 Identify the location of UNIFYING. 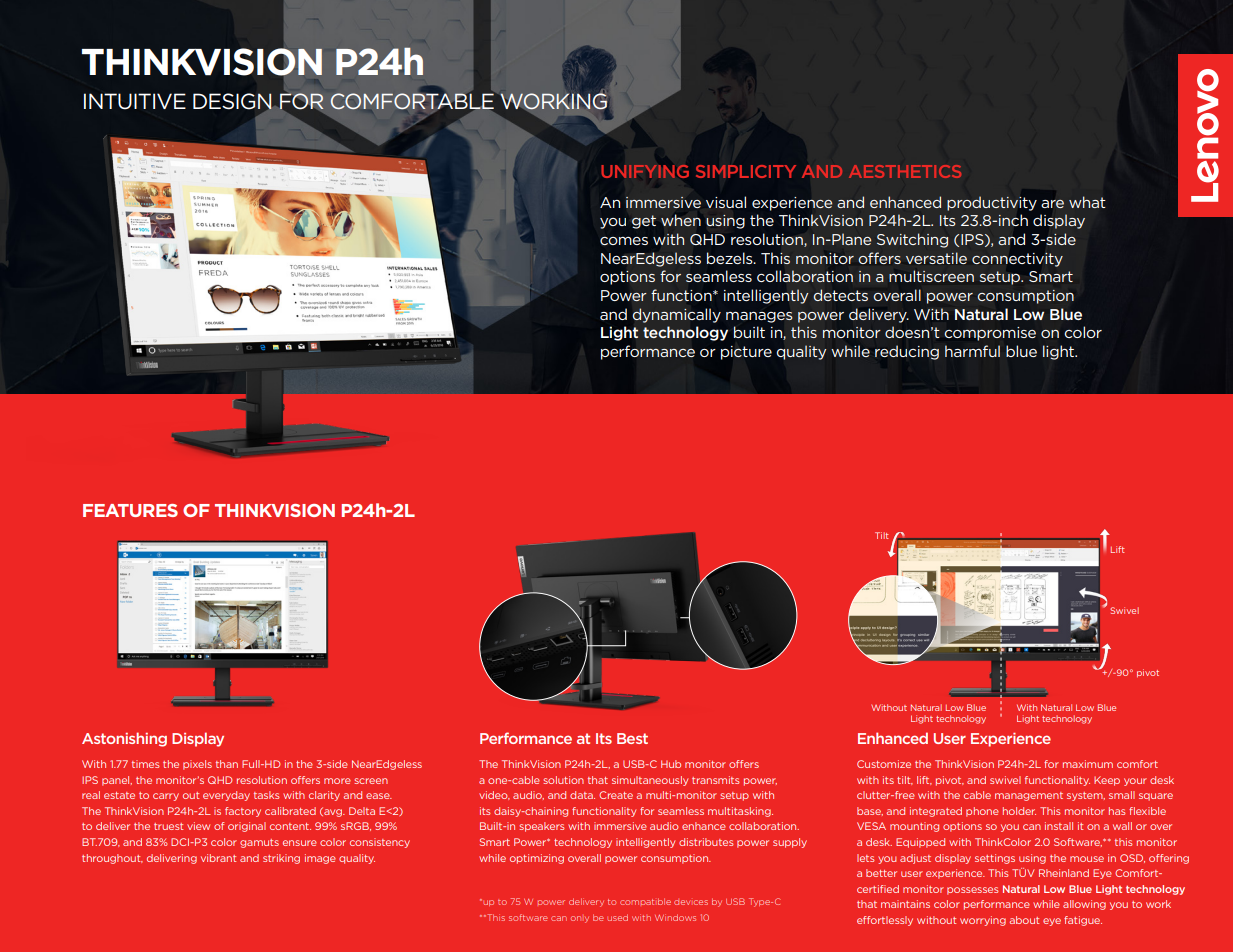
(645, 171).
